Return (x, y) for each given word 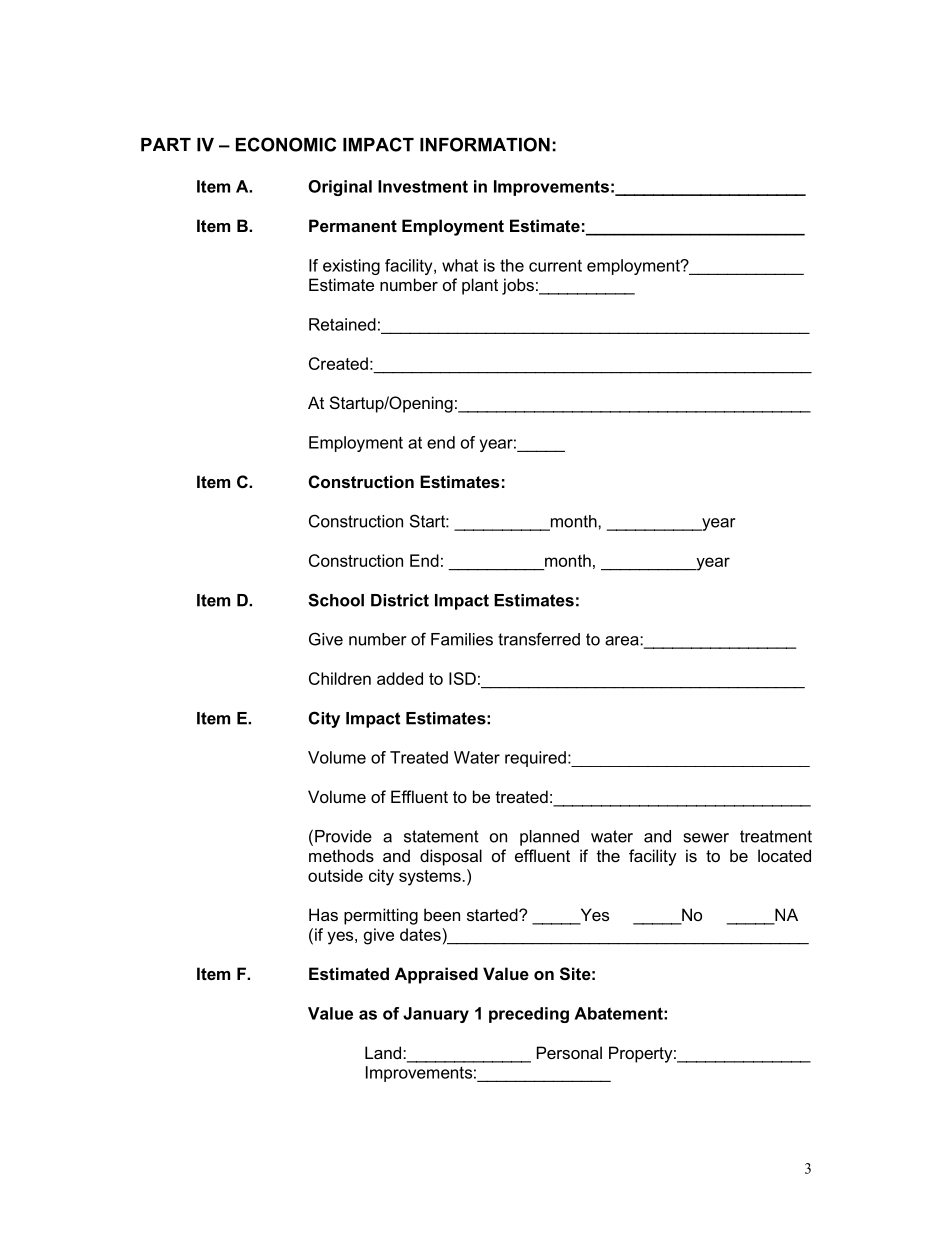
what (460, 265)
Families (462, 639)
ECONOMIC (286, 144)
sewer (706, 838)
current (555, 266)
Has (323, 914)
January (436, 1015)
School (336, 600)
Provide (343, 836)
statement (441, 836)
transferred (539, 639)
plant (480, 286)
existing (351, 267)
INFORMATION (485, 144)
